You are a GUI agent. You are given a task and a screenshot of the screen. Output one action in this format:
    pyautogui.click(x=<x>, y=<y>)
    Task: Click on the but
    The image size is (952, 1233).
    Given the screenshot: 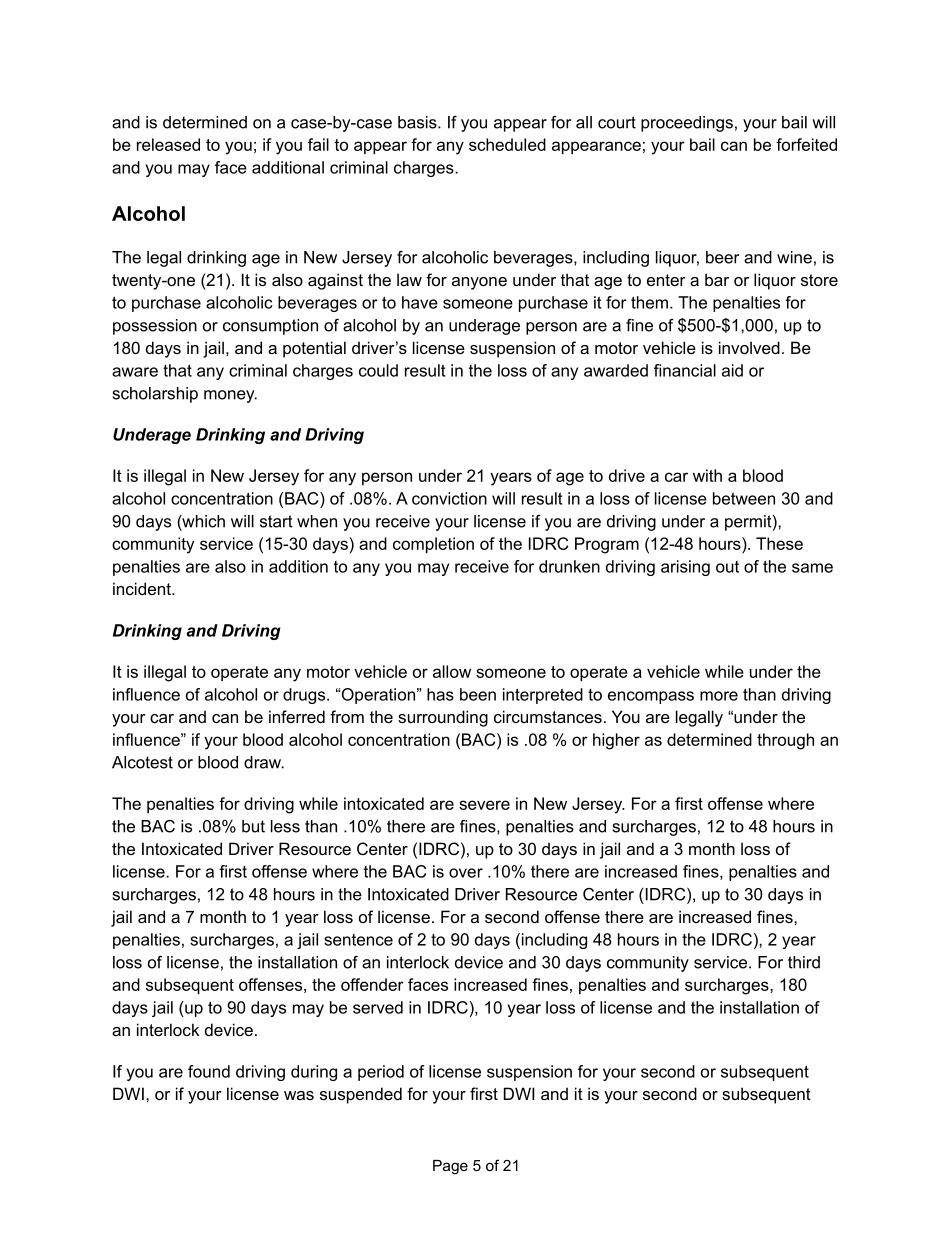 What is the action you would take?
    pyautogui.click(x=253, y=826)
